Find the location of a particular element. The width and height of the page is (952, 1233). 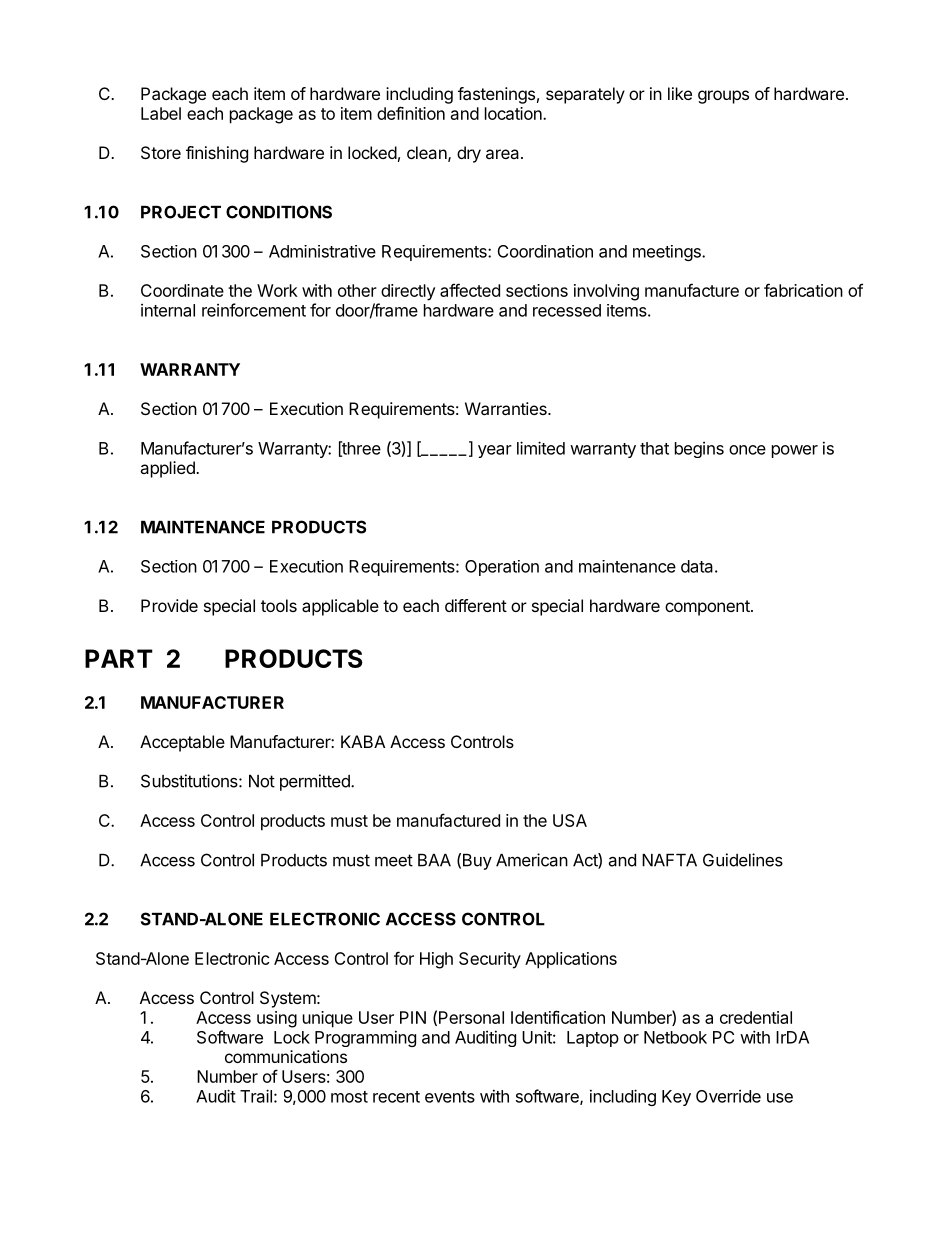

dry is located at coordinates (469, 154).
